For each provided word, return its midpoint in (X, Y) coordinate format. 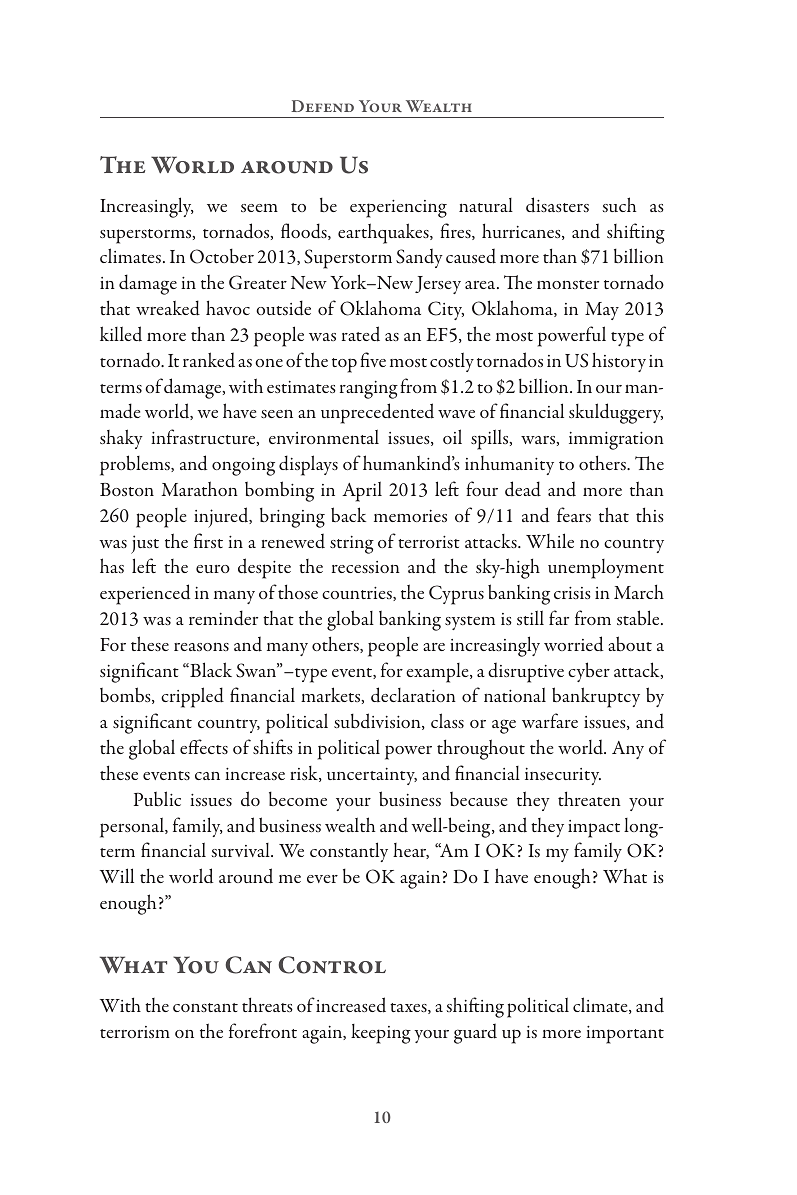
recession (366, 567)
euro (213, 569)
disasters (557, 204)
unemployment (606, 569)
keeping (381, 1034)
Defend (322, 106)
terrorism (135, 1032)
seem (259, 208)
